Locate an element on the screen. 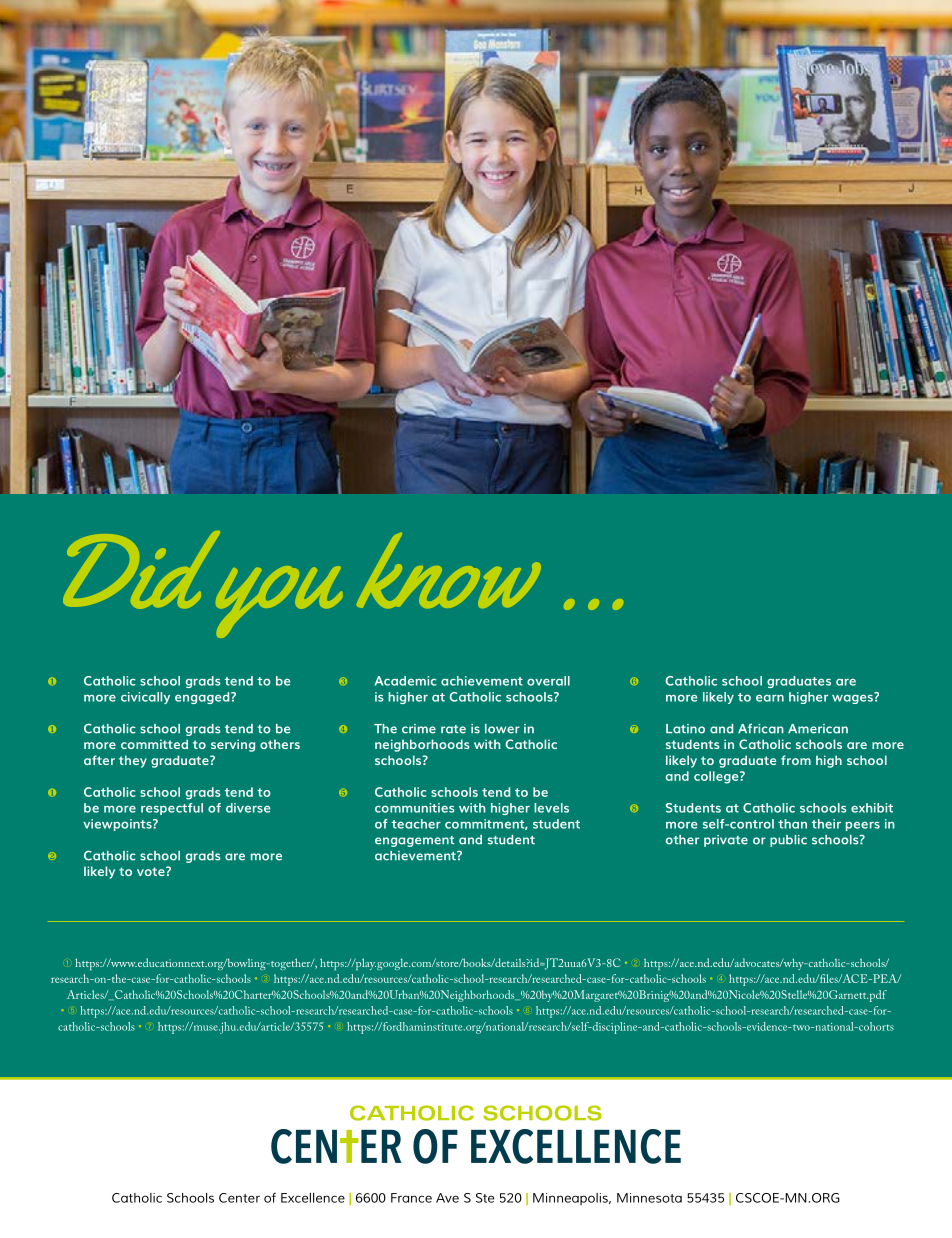  Ave is located at coordinates (447, 1198).
